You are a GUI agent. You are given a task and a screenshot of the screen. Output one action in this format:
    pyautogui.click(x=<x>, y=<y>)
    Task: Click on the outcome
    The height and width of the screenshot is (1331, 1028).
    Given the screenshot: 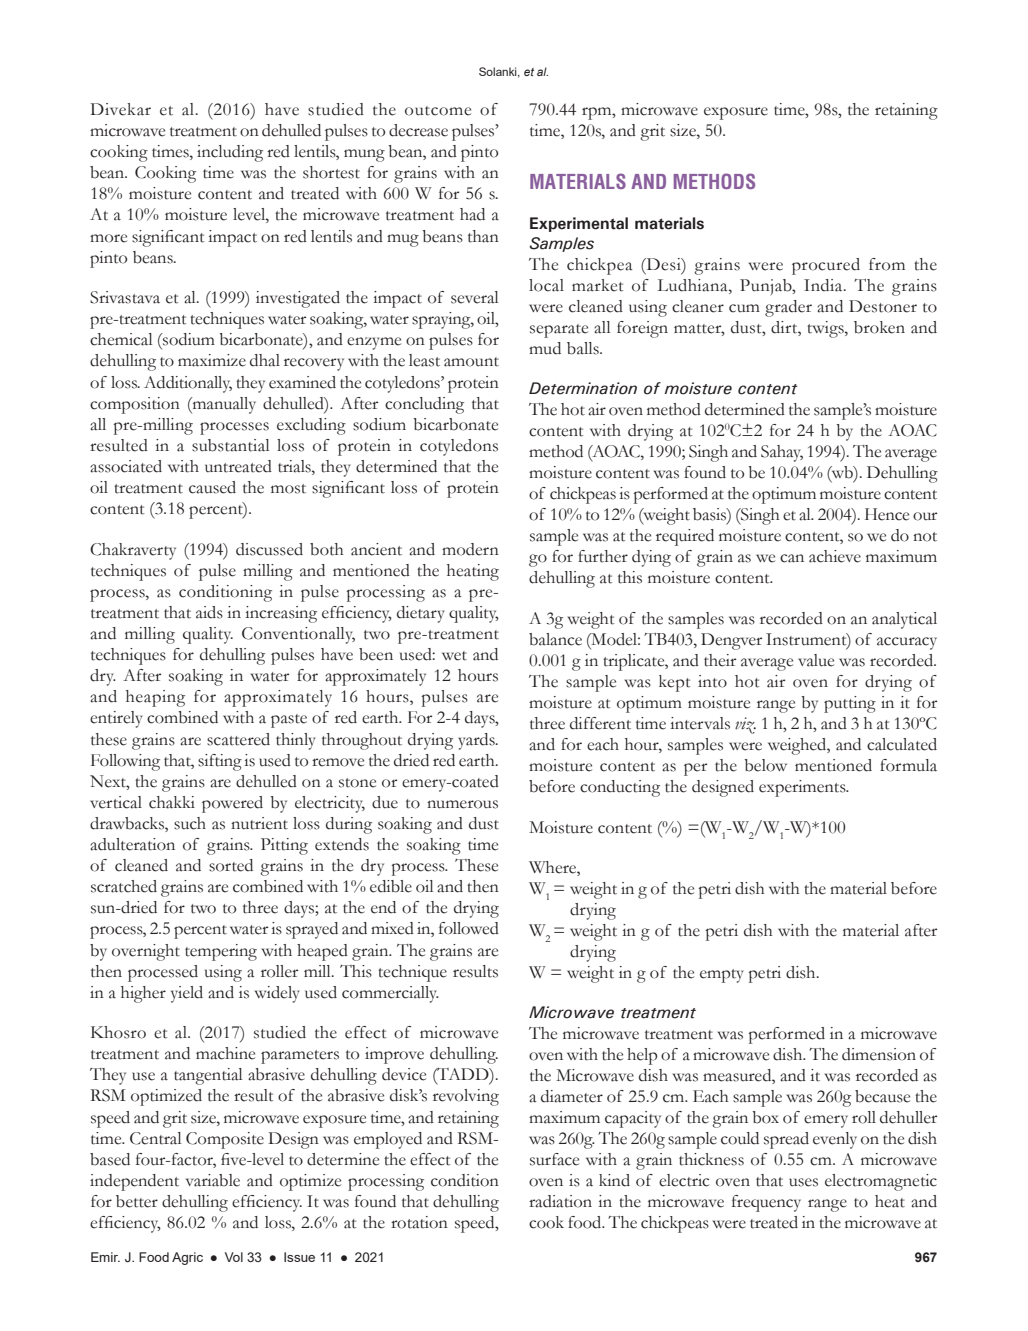 What is the action you would take?
    pyautogui.click(x=438, y=111)
